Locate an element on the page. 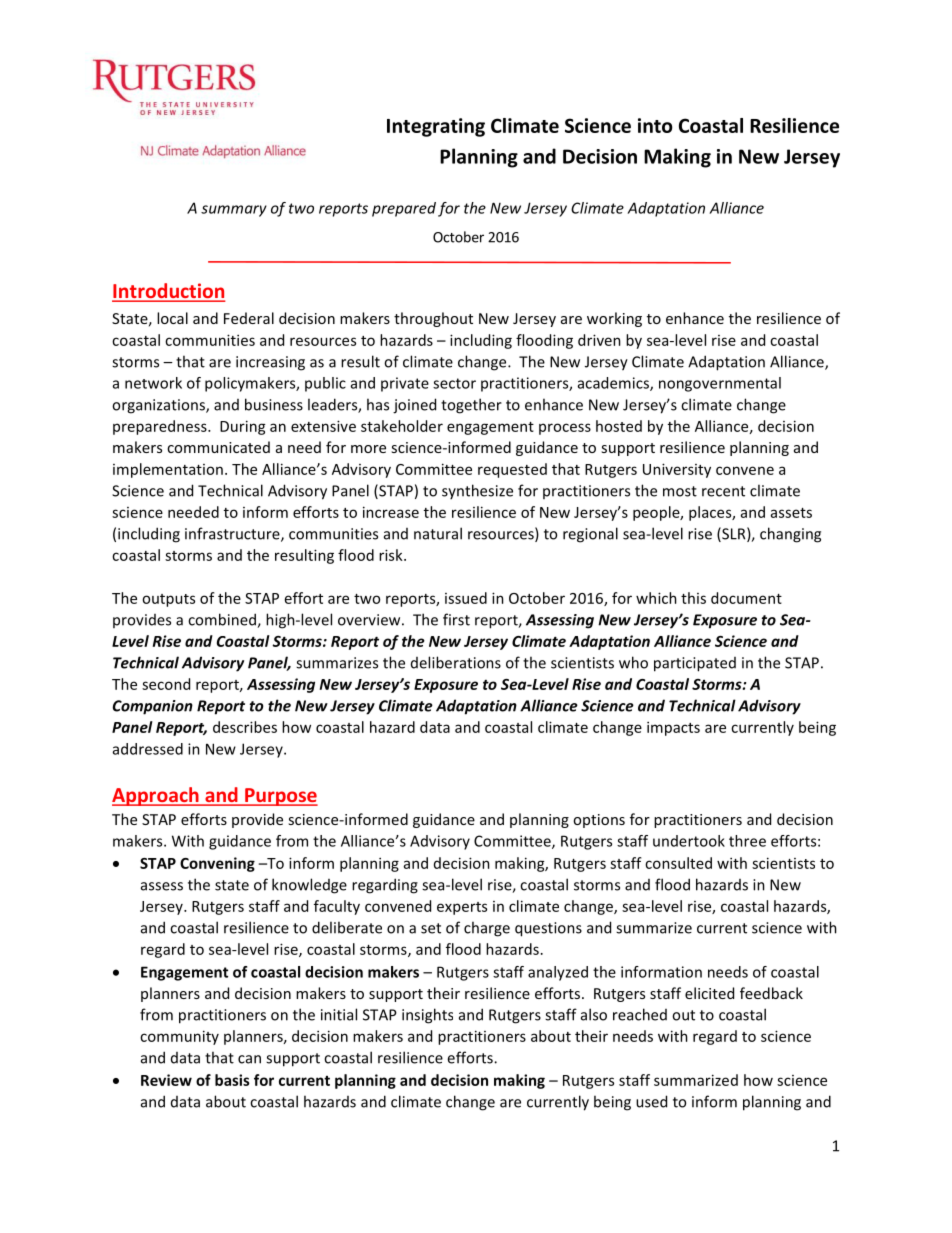 The height and width of the page is (1233, 952). impacts is located at coordinates (673, 728).
